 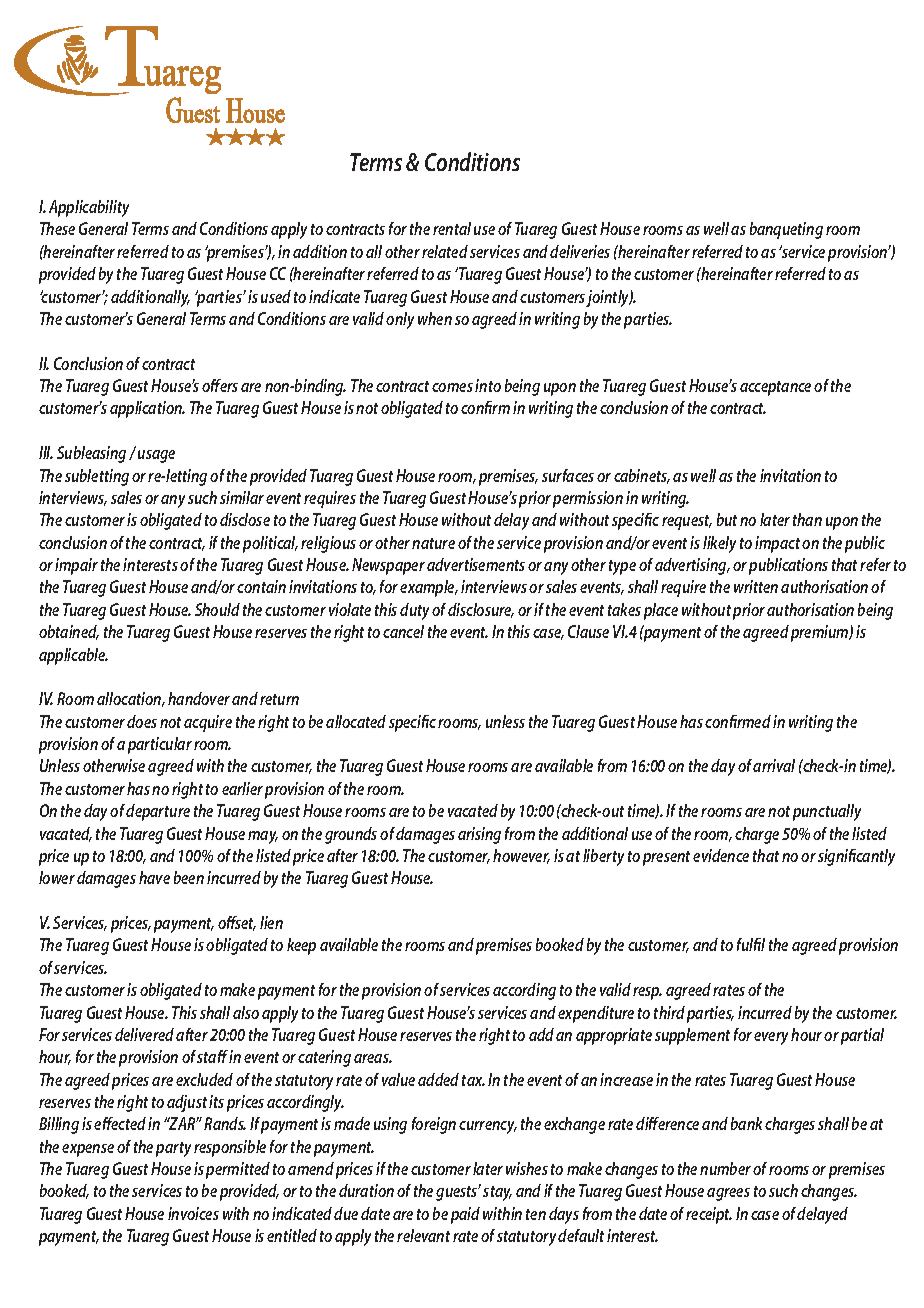 I want to click on rental, so click(x=452, y=228).
